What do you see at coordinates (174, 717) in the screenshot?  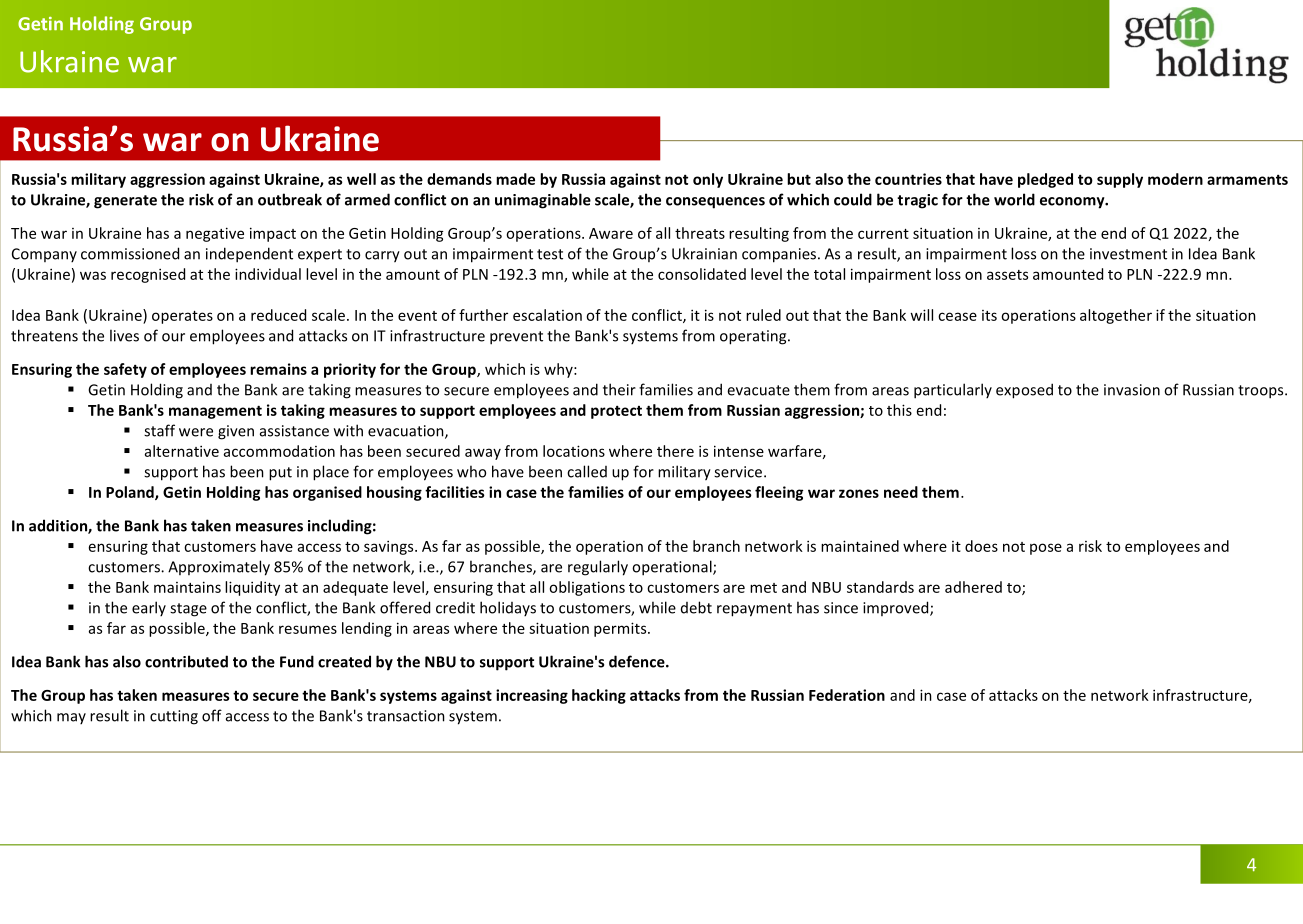 I see `cutting` at bounding box center [174, 717].
